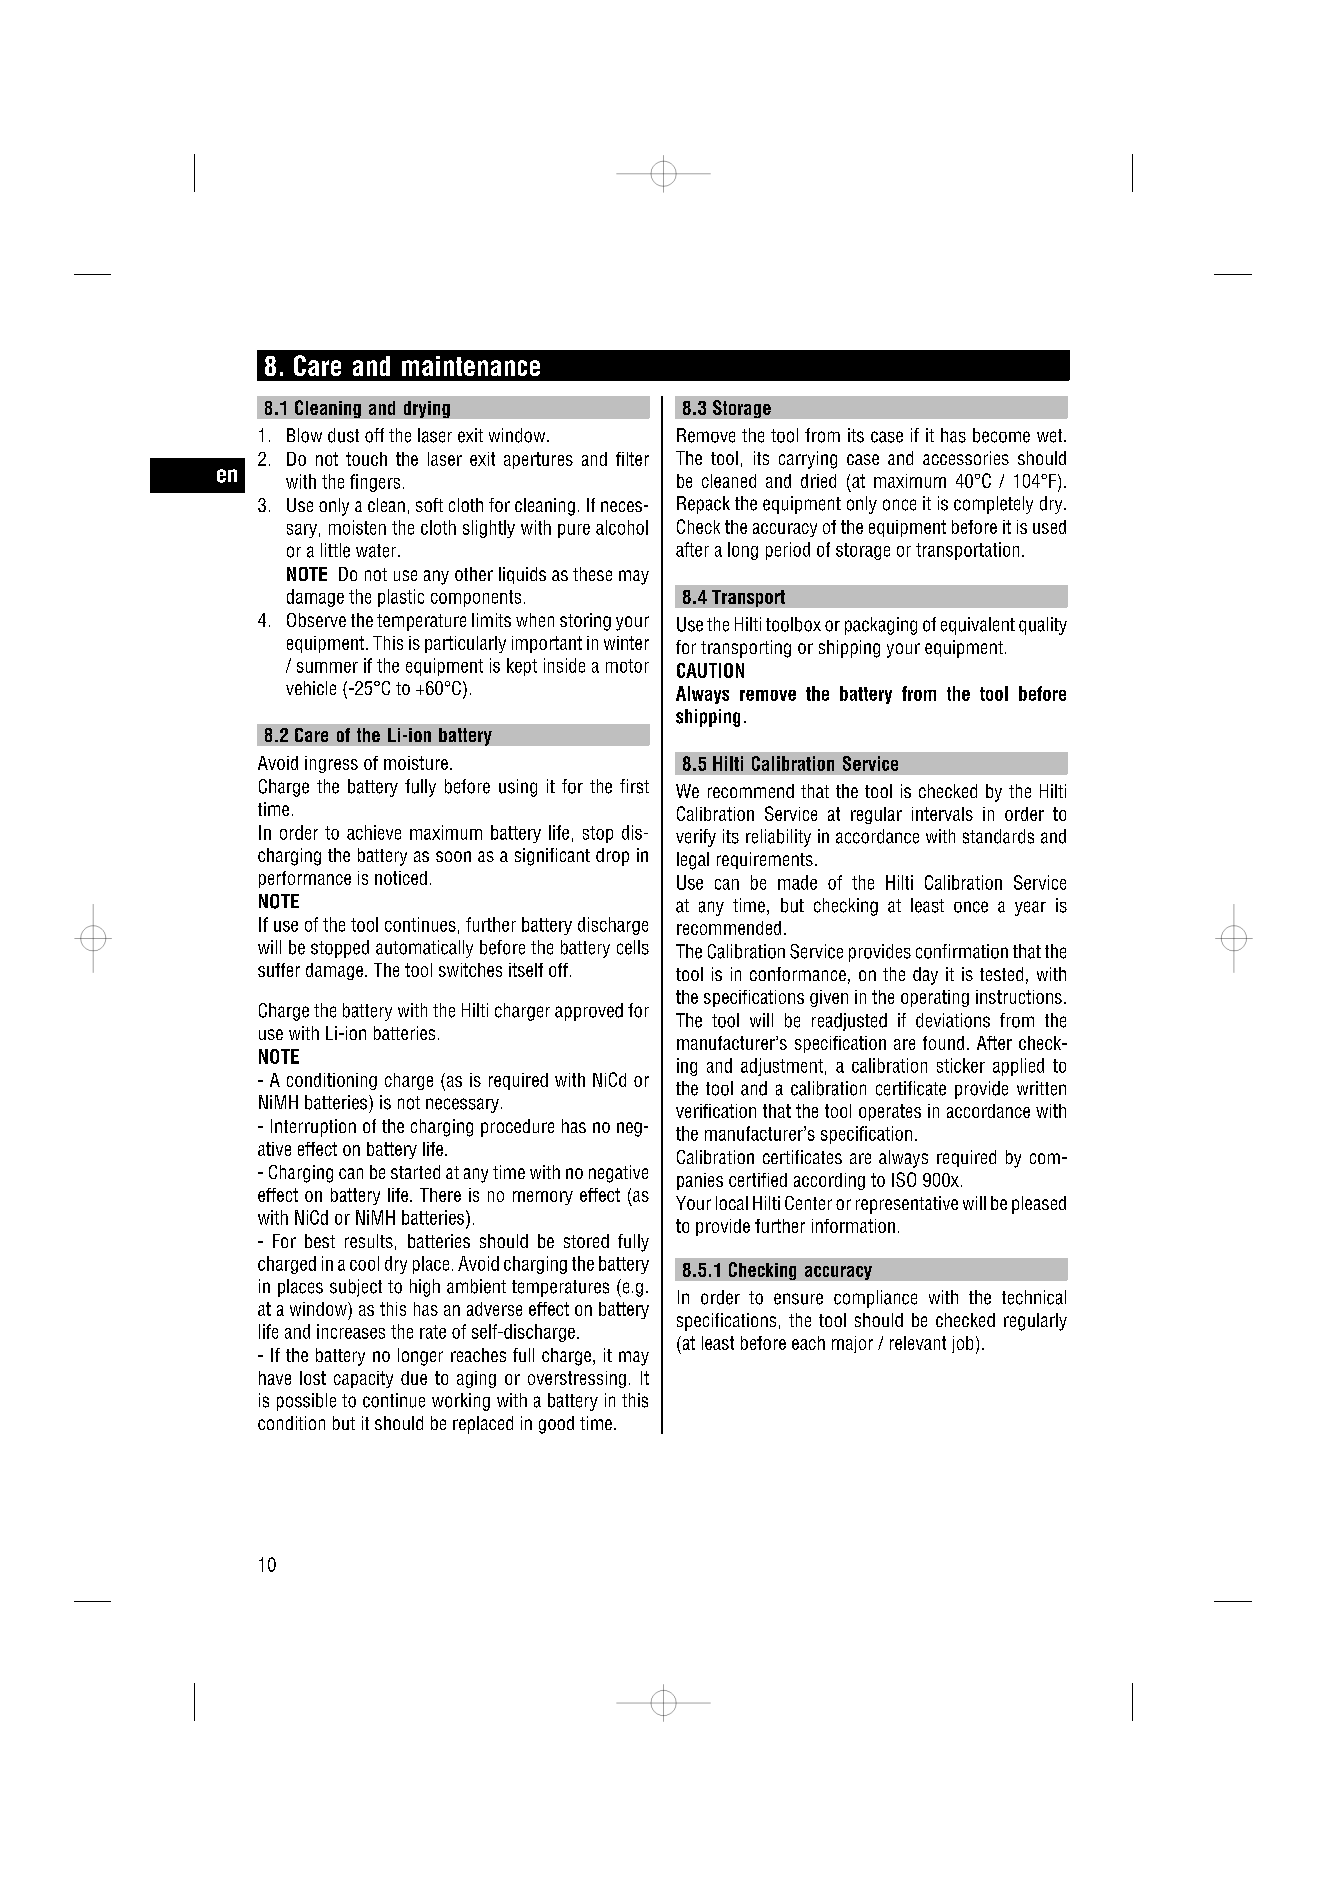 Image resolution: width=1327 pixels, height=1877 pixels. What do you see at coordinates (1001, 435) in the image?
I see `become` at bounding box center [1001, 435].
